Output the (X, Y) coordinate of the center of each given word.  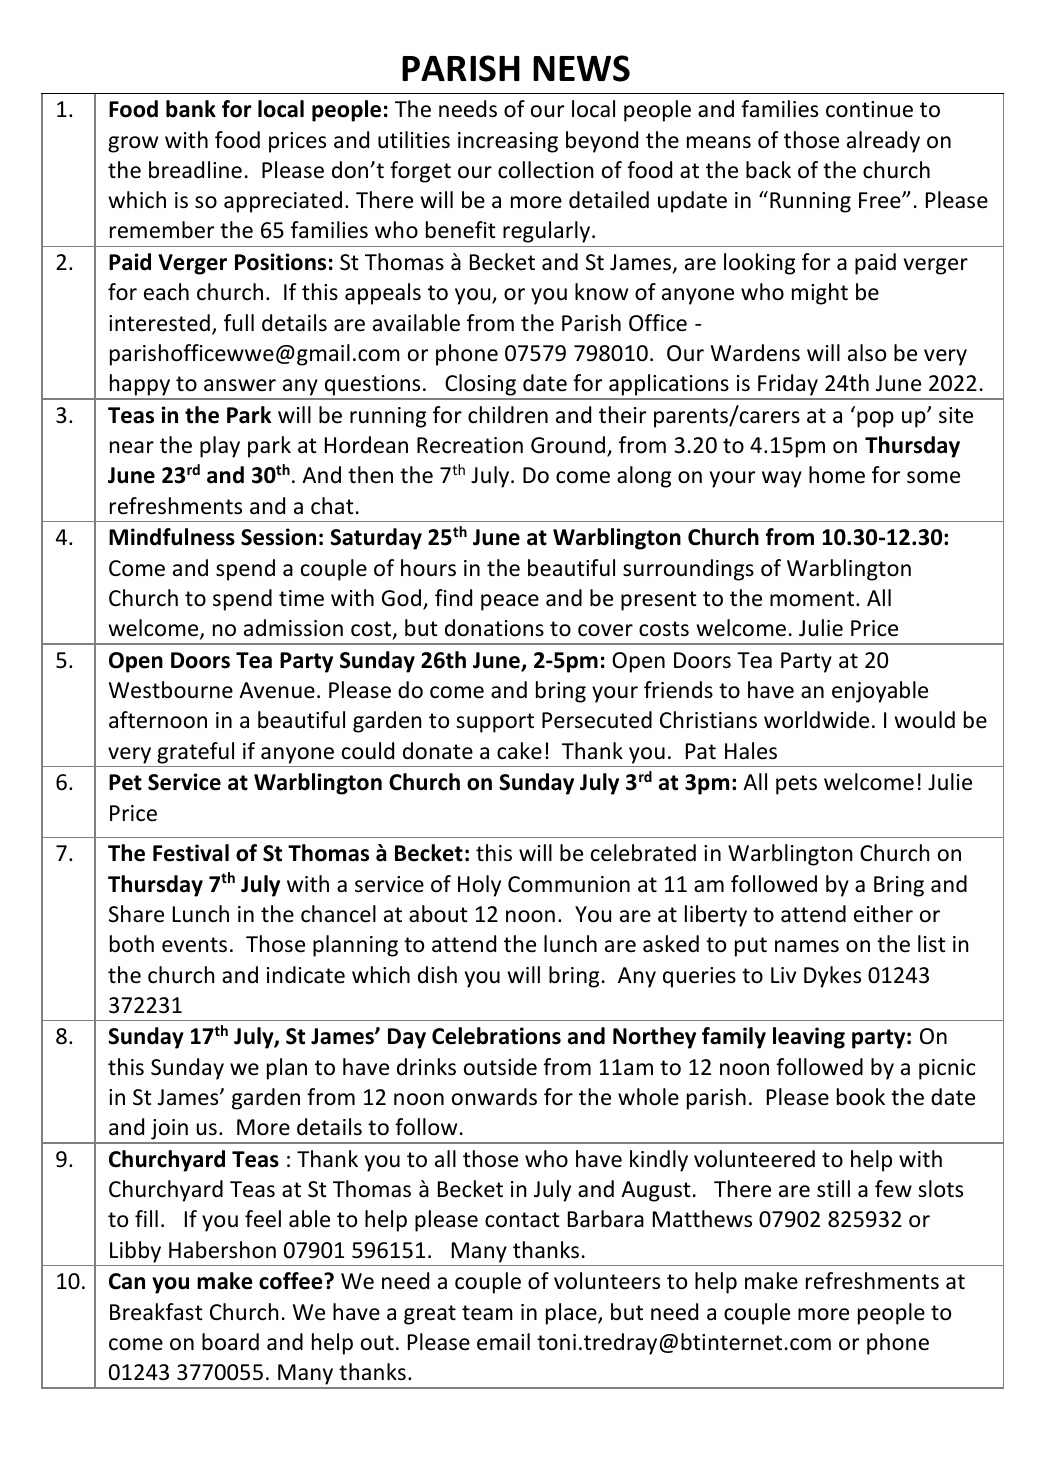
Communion (569, 884)
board (230, 1342)
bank (191, 109)
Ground (568, 445)
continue (869, 109)
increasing (508, 142)
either (883, 914)
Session (278, 537)
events (194, 945)
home (837, 475)
